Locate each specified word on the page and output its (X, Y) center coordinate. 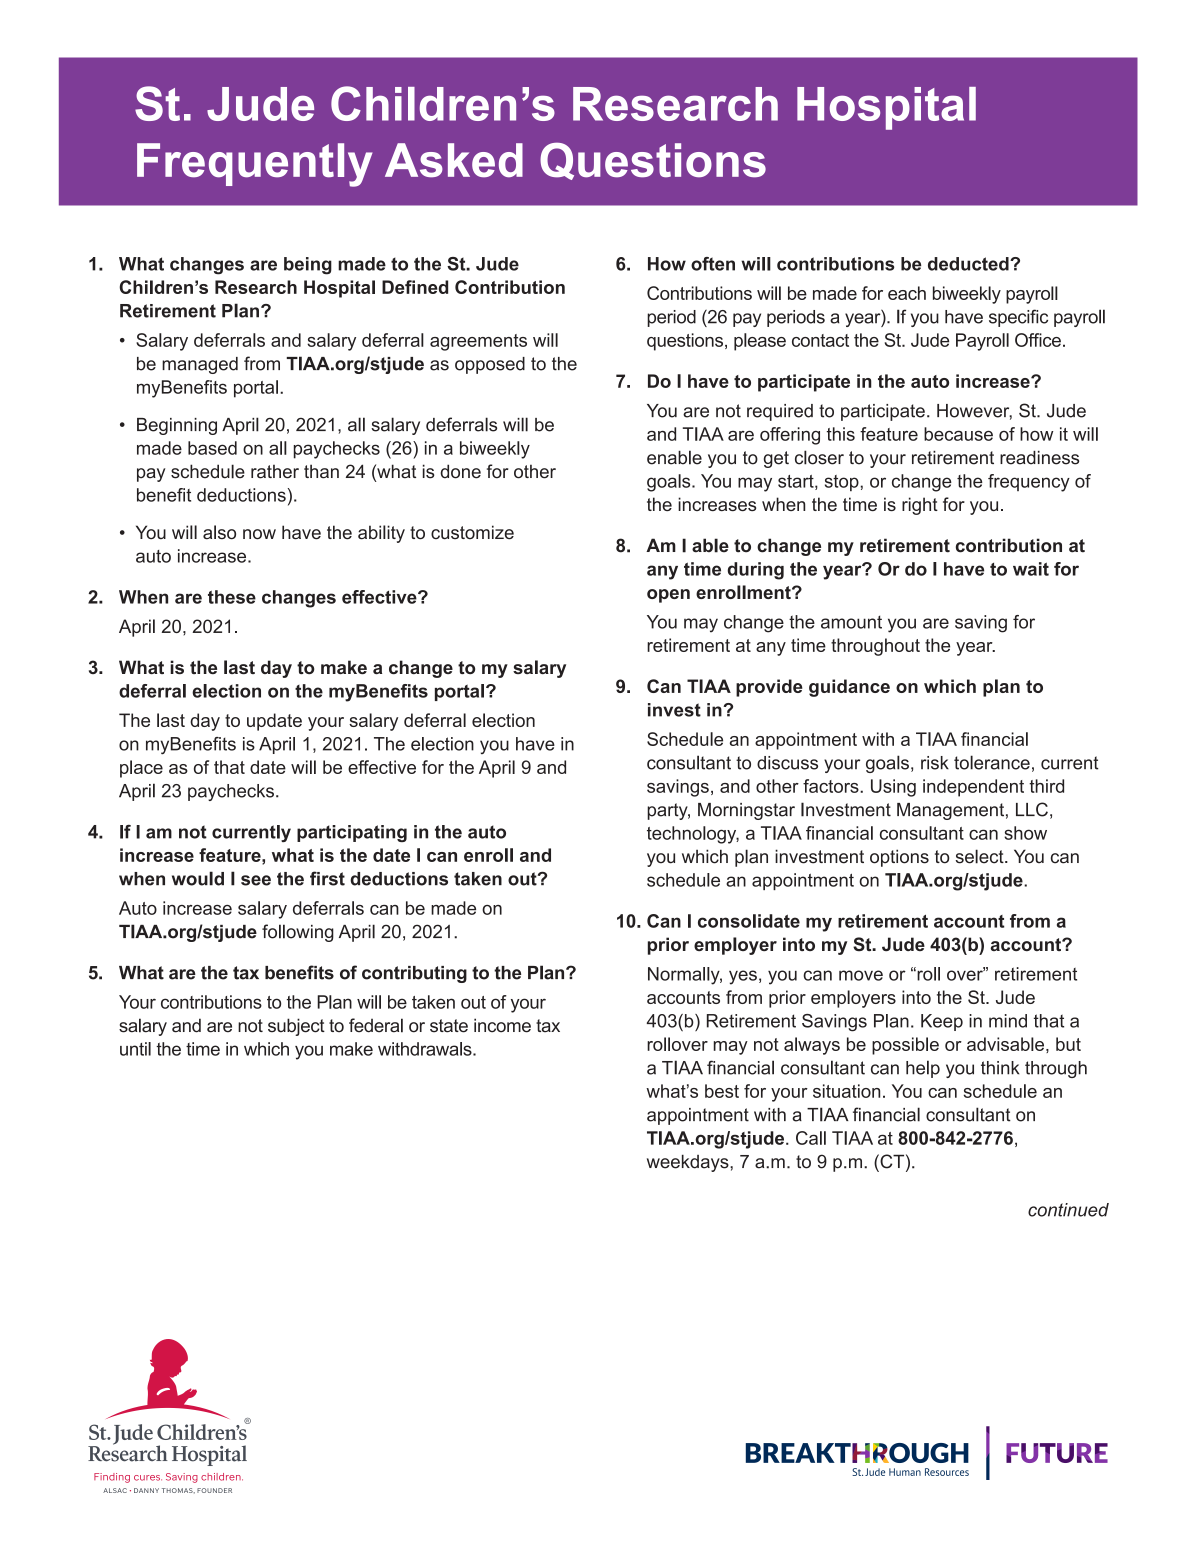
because (958, 434)
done (460, 471)
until (135, 1049)
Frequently (254, 165)
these (232, 597)
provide (769, 688)
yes (743, 977)
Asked (454, 160)
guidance (849, 688)
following (298, 933)
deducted (969, 264)
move (861, 975)
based (212, 448)
